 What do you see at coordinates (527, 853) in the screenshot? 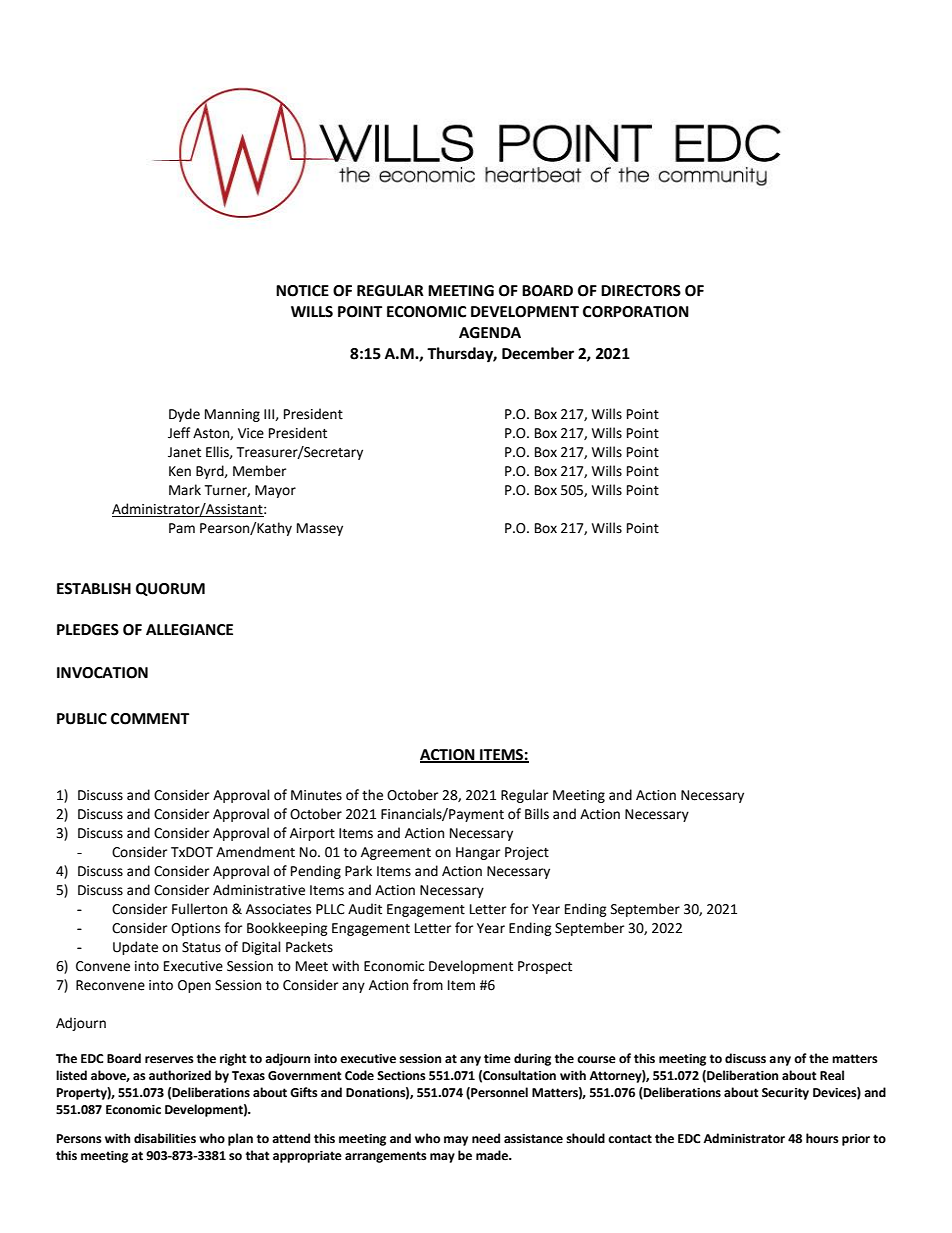
I see `Project` at bounding box center [527, 853].
